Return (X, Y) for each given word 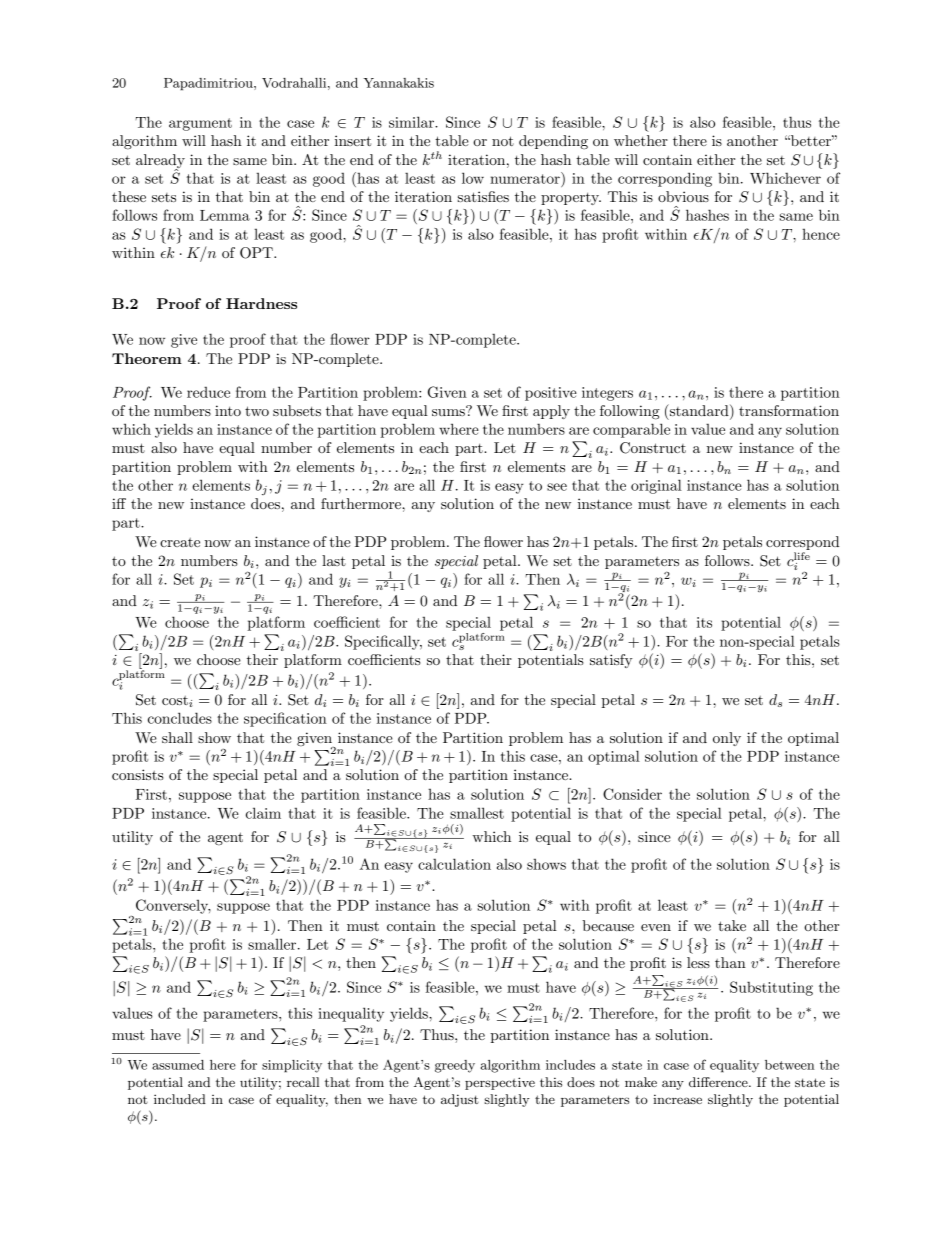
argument (200, 124)
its (704, 622)
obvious (683, 196)
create (180, 542)
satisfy (611, 661)
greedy (455, 1066)
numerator (526, 178)
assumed (178, 1065)
